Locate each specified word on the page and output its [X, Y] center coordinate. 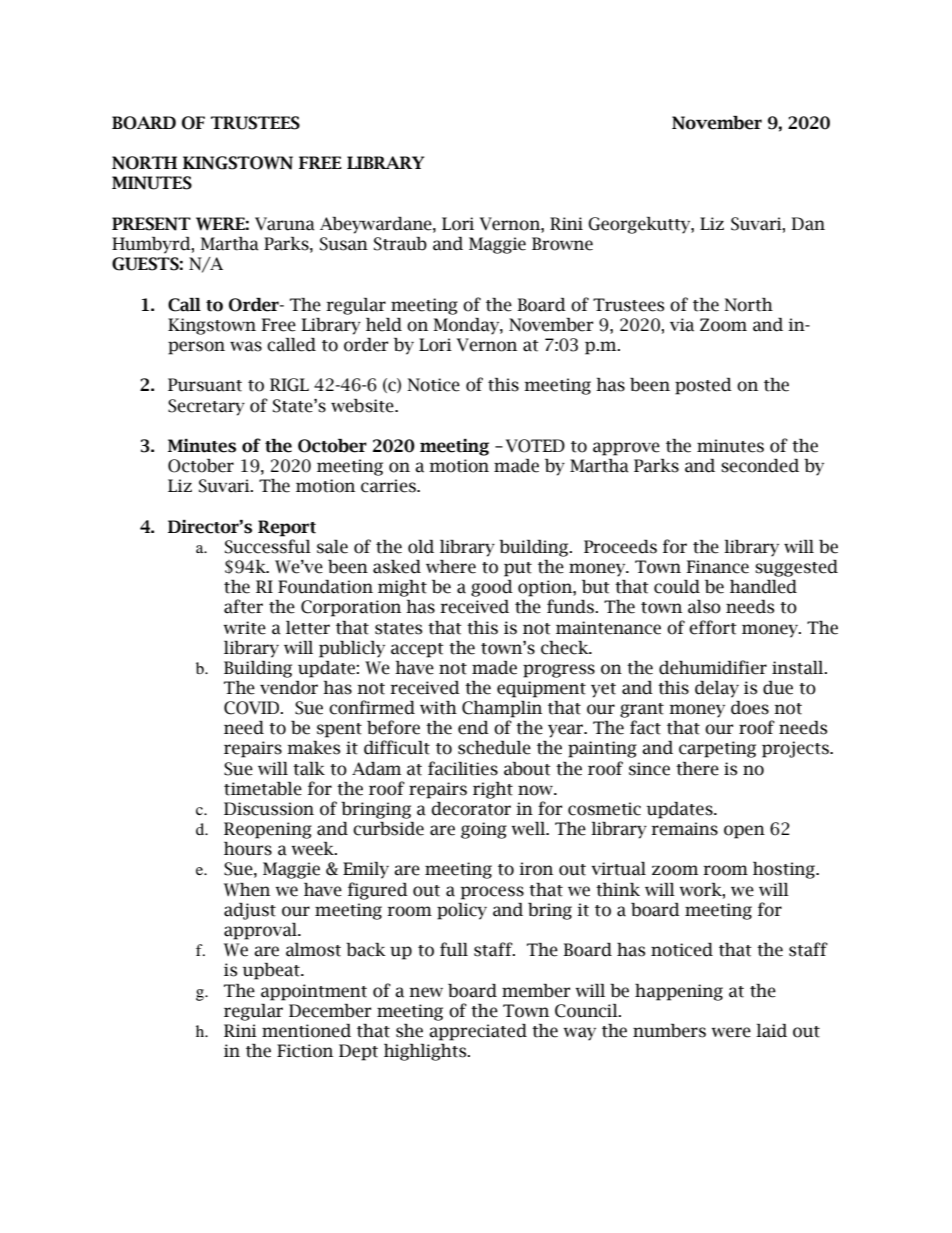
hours [248, 849]
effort [713, 627]
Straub [400, 244]
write [245, 628]
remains [684, 829]
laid [771, 1031]
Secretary [206, 407]
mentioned [306, 1031]
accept [417, 650]
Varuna [285, 224]
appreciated [478, 1032]
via [682, 325]
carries [389, 486]
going [484, 830]
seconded [760, 466]
